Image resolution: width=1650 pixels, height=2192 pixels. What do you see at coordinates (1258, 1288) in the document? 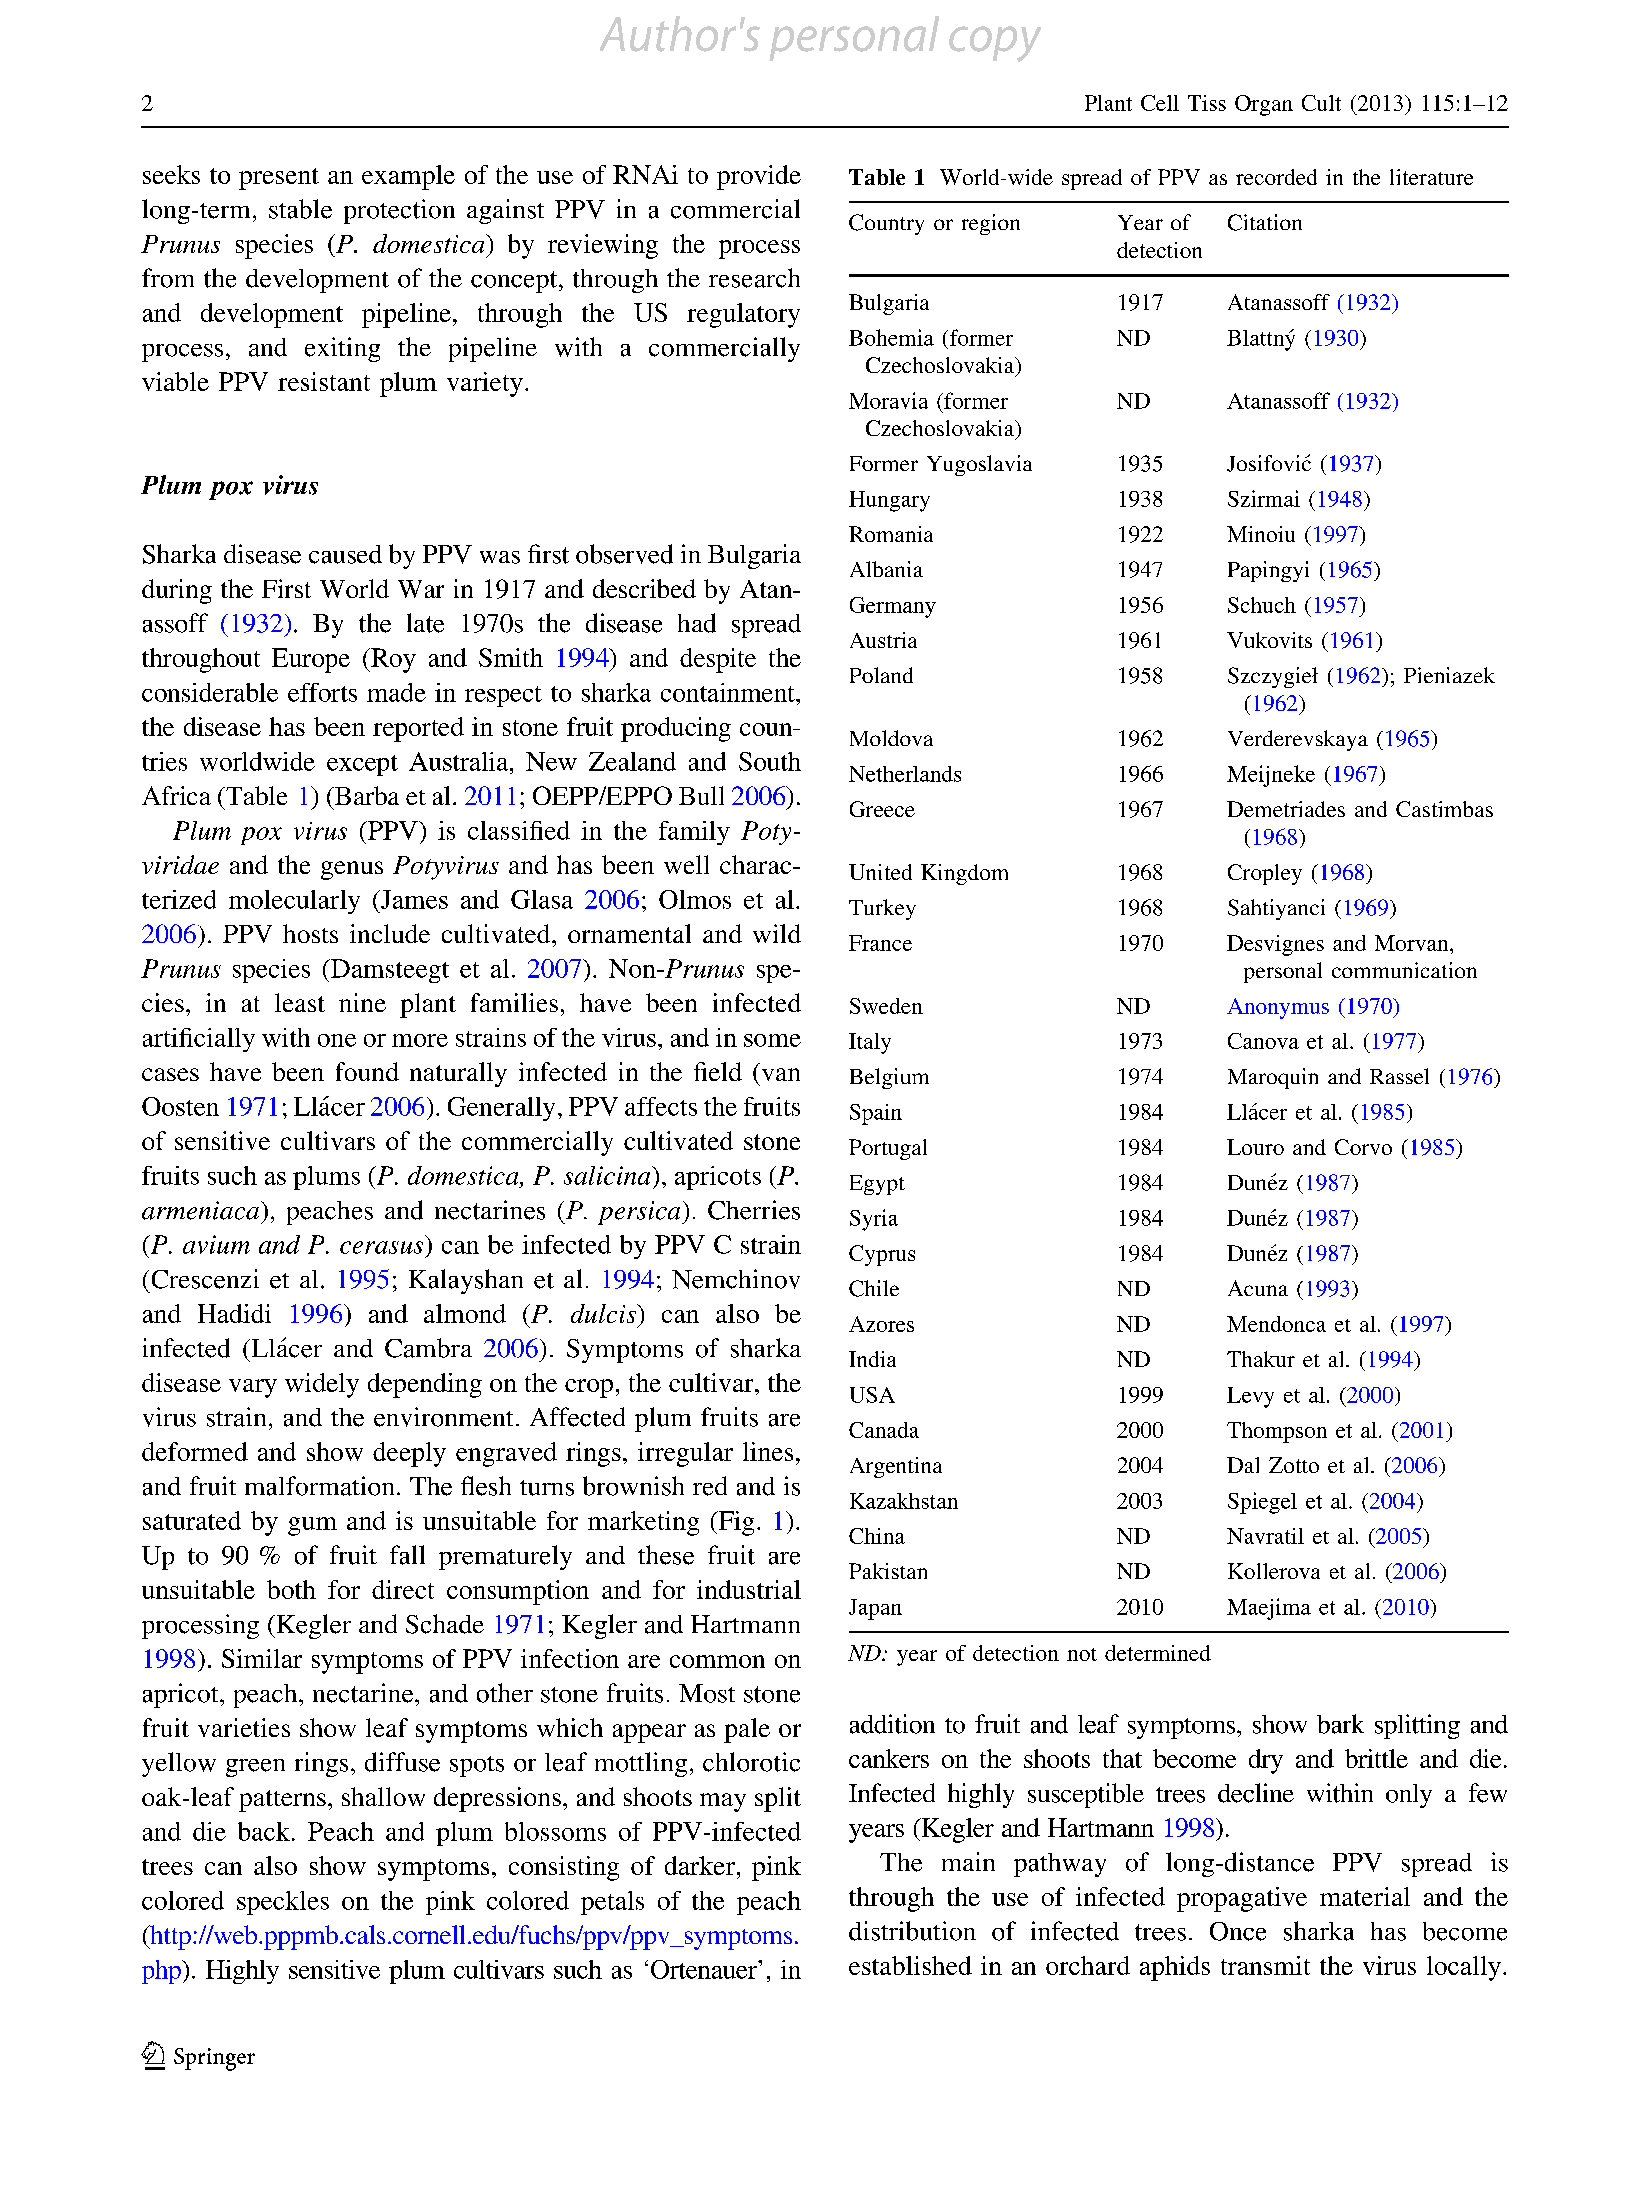
I see `Acuna` at bounding box center [1258, 1288].
